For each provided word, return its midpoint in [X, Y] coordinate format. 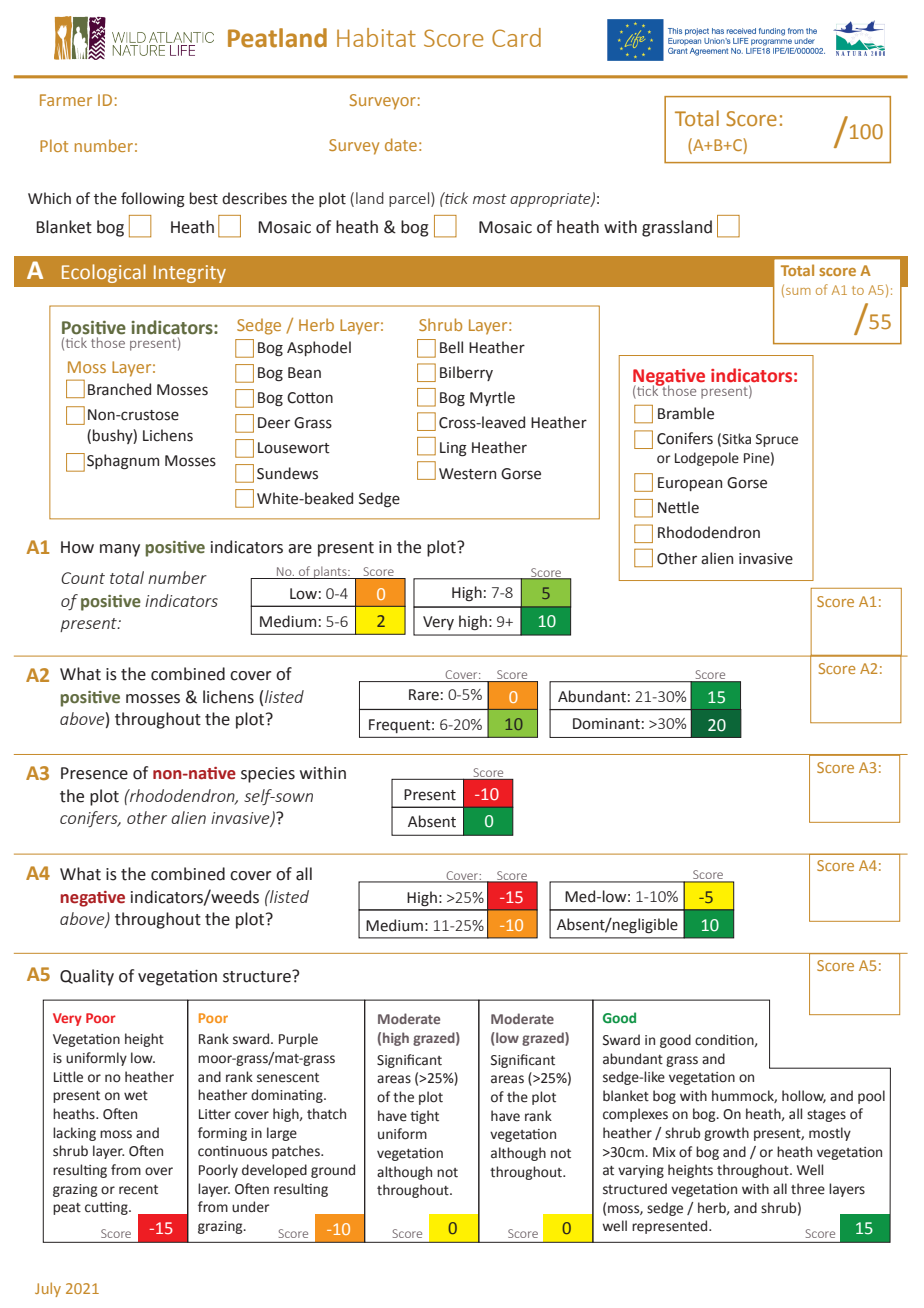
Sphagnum [123, 462]
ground [333, 1171]
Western [467, 474]
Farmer [66, 100]
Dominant [606, 724]
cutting [107, 1208]
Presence [94, 773]
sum [798, 291]
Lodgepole [707, 459]
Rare [424, 695]
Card [516, 37]
